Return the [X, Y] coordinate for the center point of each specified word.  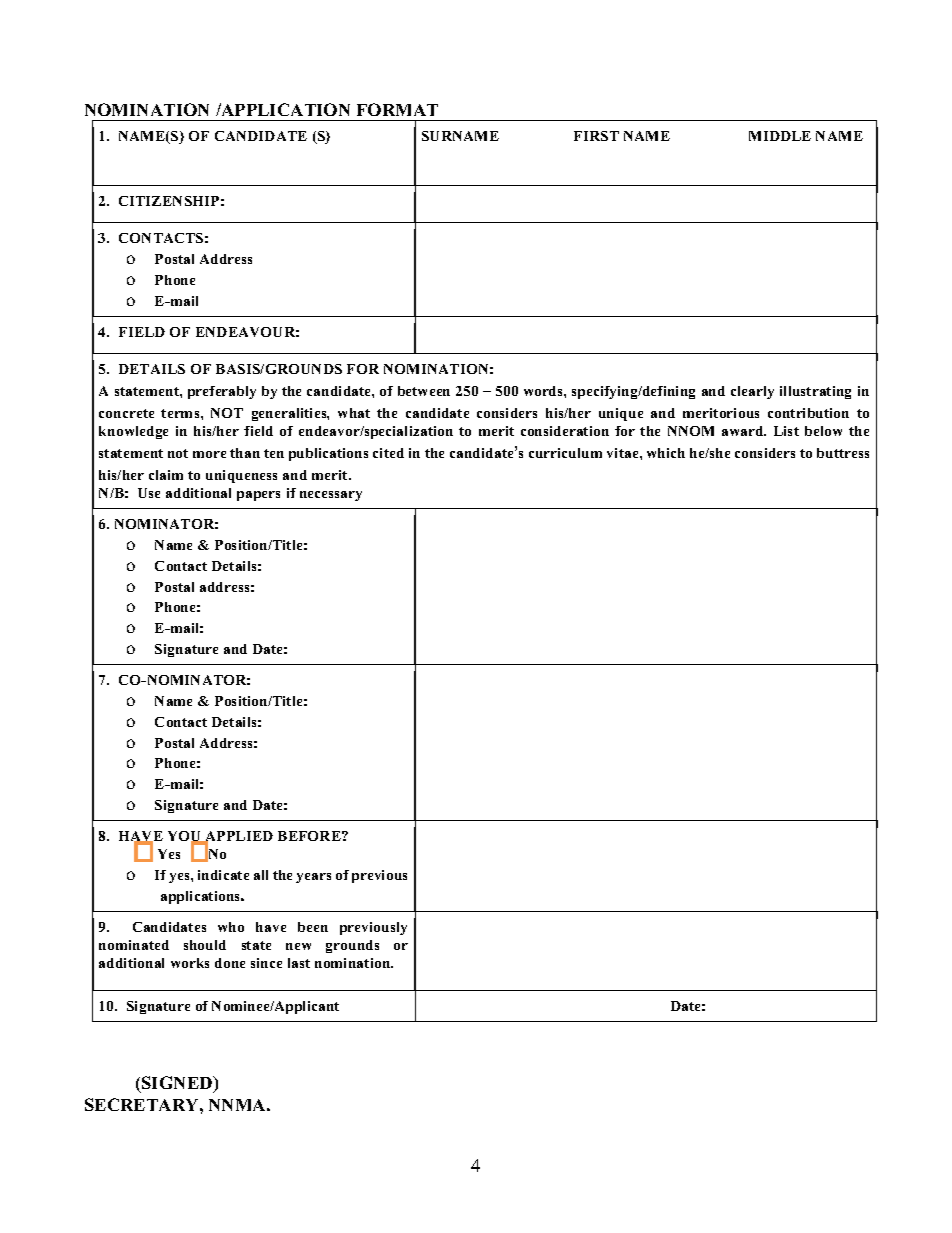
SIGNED [178, 1084]
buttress [843, 453]
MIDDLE [780, 136]
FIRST [596, 136]
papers [258, 496]
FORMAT [397, 109]
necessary [331, 496]
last [299, 963]
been [313, 927]
